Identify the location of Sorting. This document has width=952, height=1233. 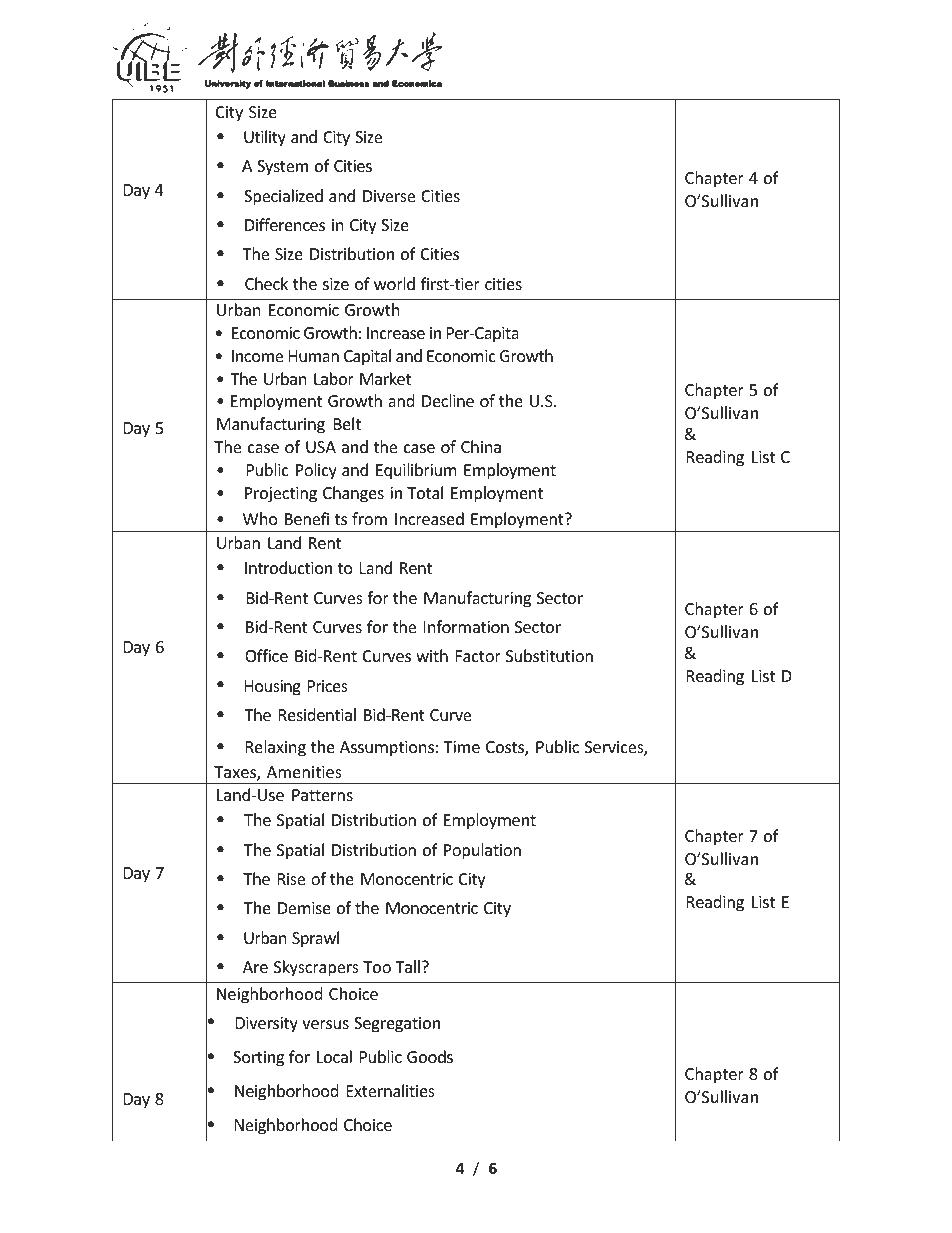
(258, 1059).
